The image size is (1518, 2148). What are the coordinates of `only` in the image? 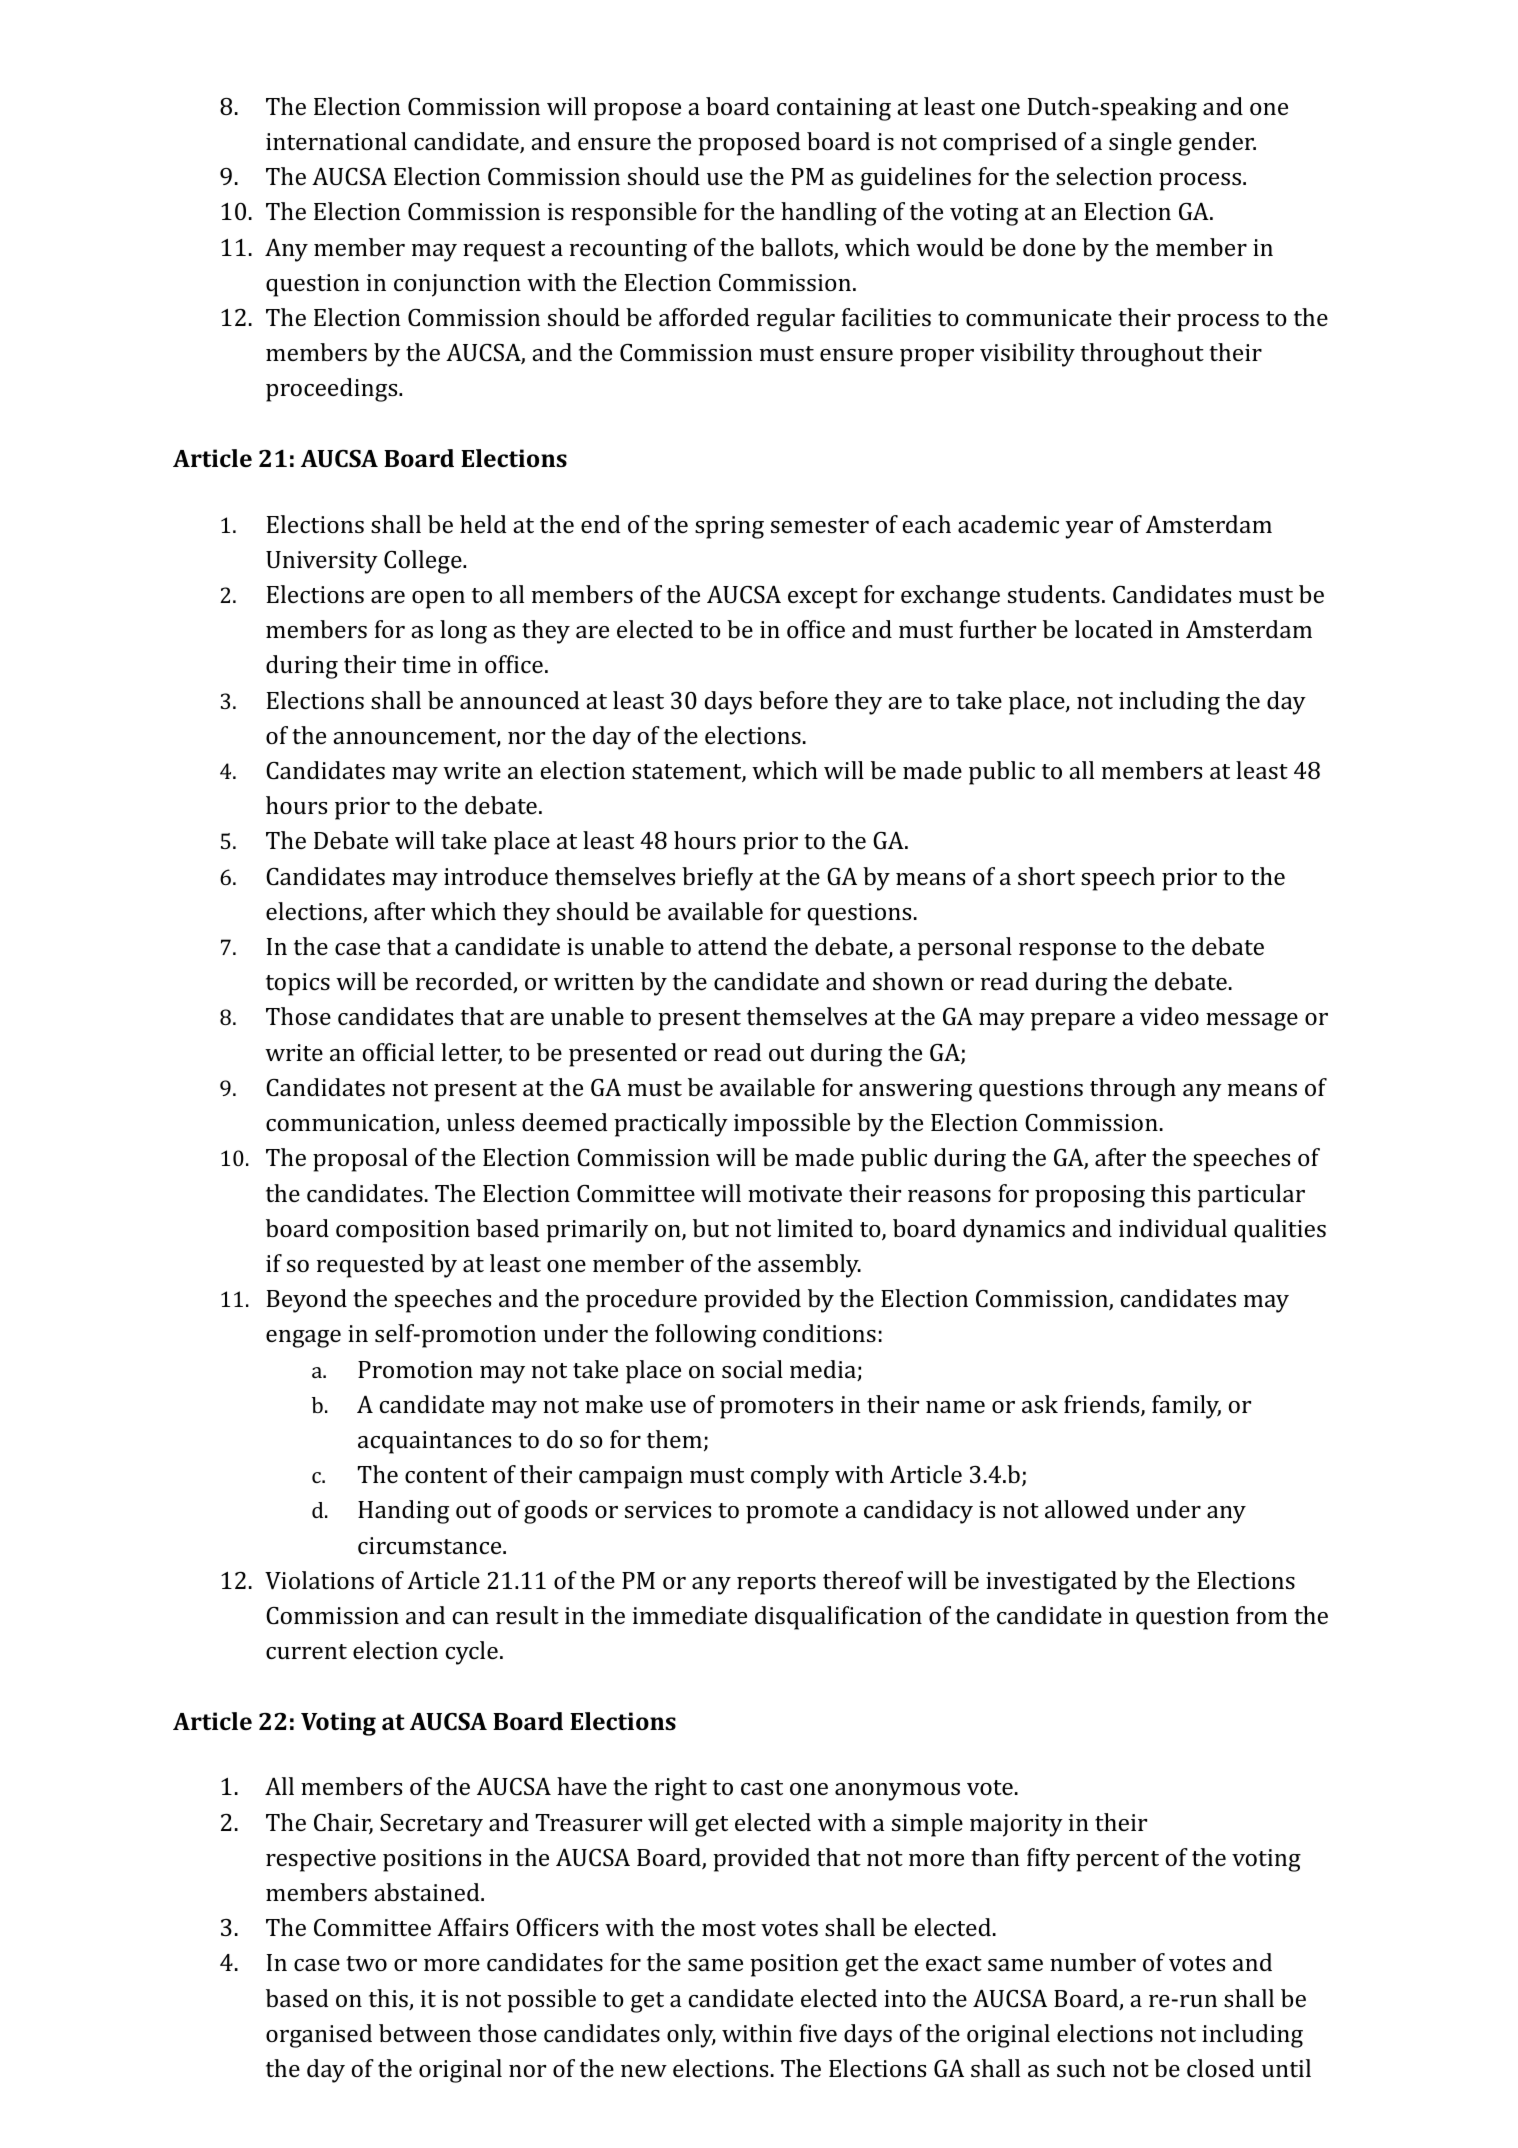 It's located at (691, 2036).
